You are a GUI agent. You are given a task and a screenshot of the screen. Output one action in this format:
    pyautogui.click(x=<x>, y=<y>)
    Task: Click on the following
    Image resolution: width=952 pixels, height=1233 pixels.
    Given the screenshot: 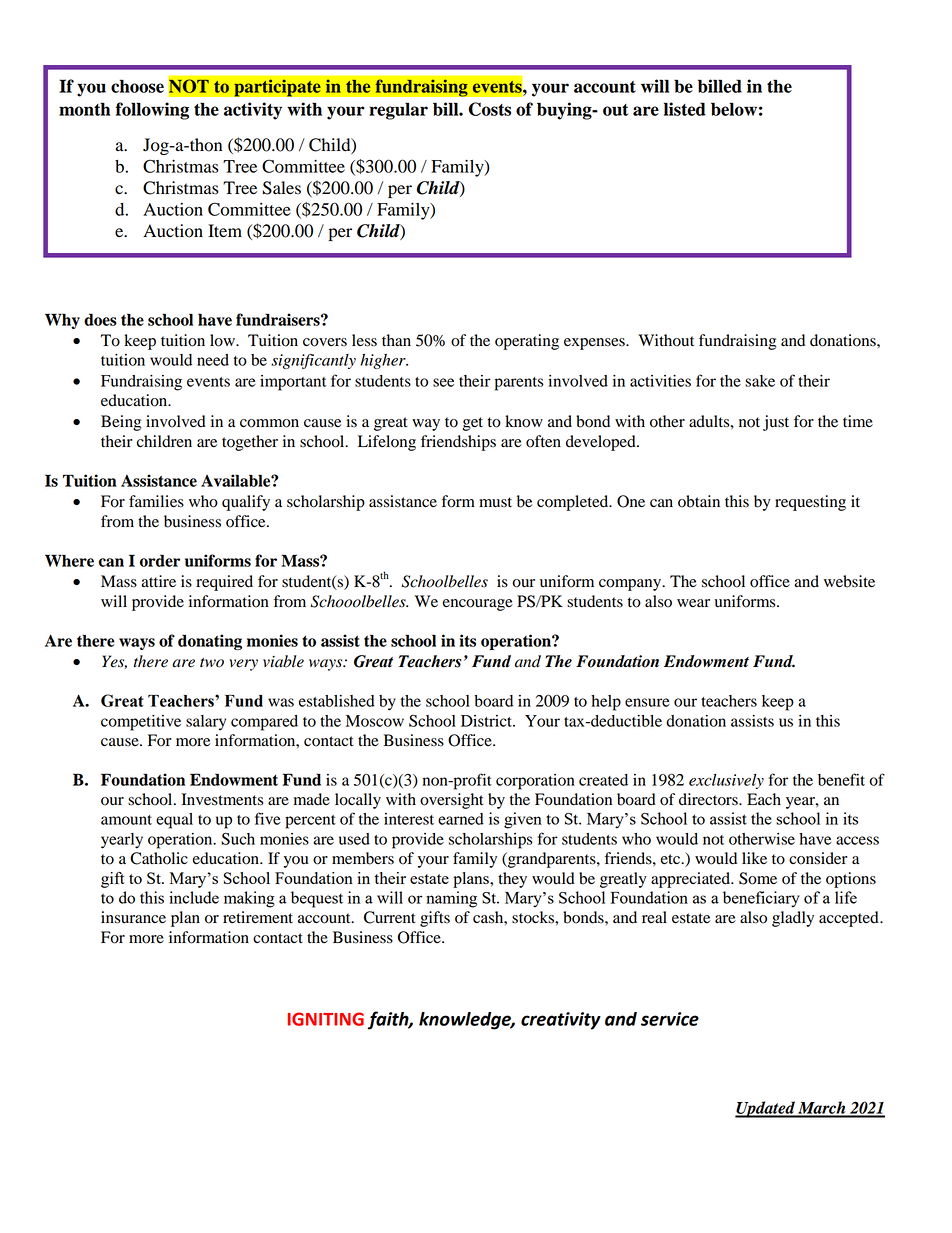 What is the action you would take?
    pyautogui.click(x=152, y=111)
